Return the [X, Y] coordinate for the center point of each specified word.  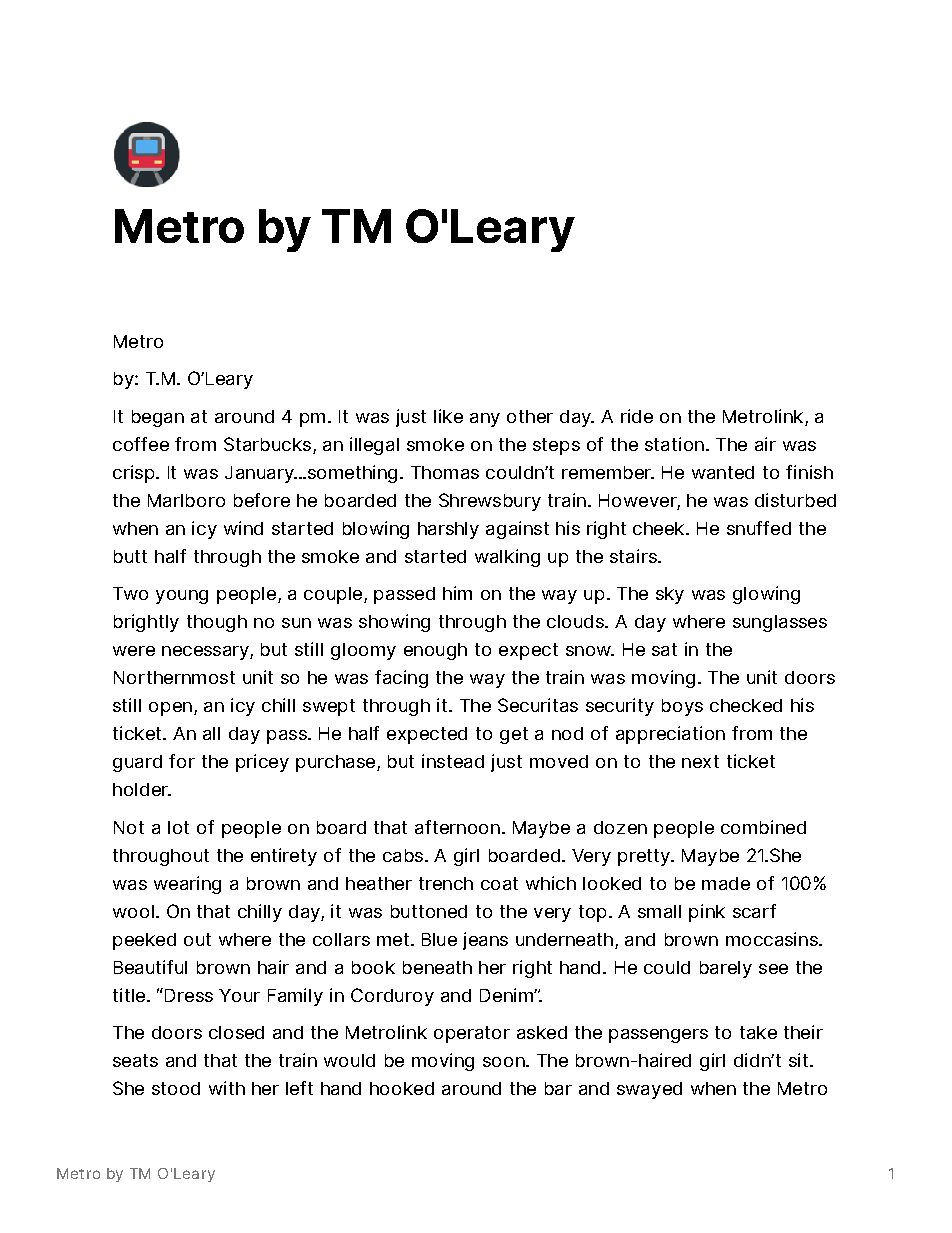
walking [507, 558]
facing [401, 679]
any [485, 420]
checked [746, 705]
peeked [144, 941]
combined [763, 827]
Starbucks [267, 444]
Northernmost [174, 677]
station [674, 444]
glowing [766, 595]
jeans [485, 941]
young [182, 597]
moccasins [773, 939]
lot [178, 827]
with [227, 1088]
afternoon [457, 827]
